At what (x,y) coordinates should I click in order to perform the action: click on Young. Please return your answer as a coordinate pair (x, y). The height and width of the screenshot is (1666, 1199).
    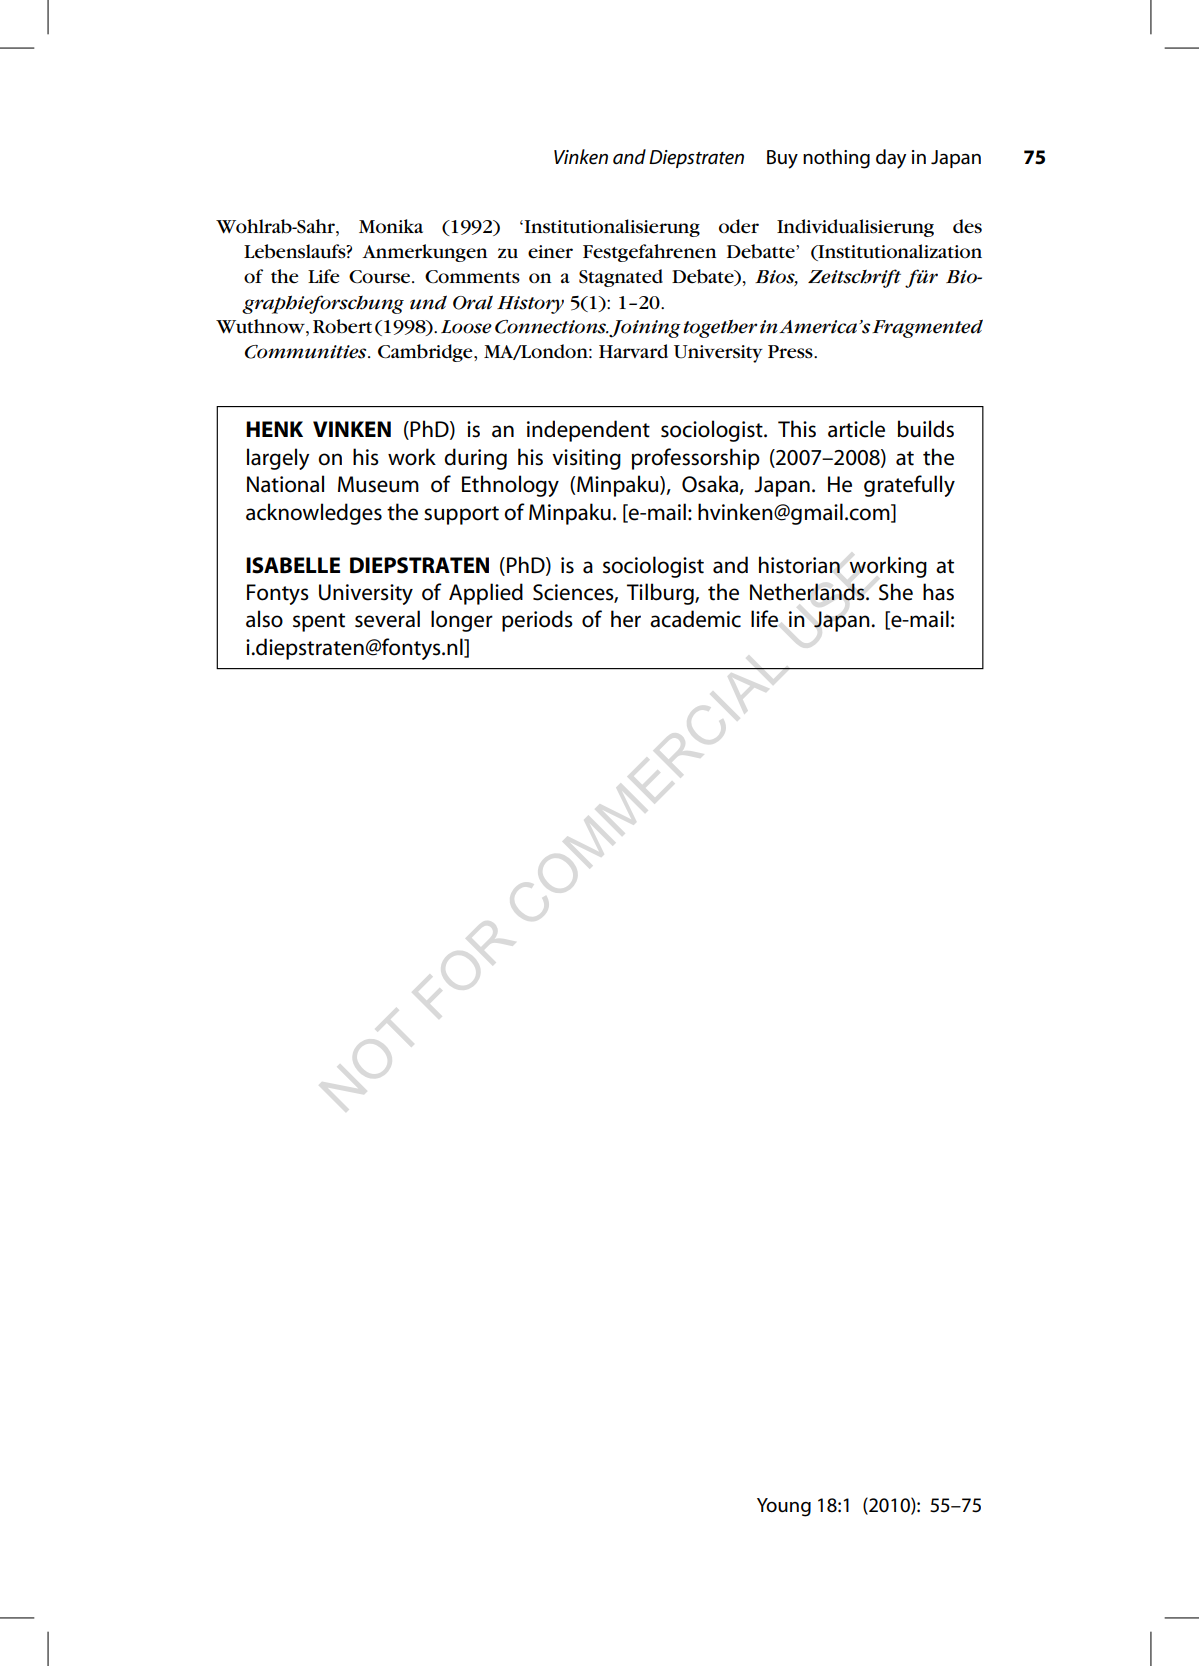
    Looking at the image, I should click on (784, 1507).
